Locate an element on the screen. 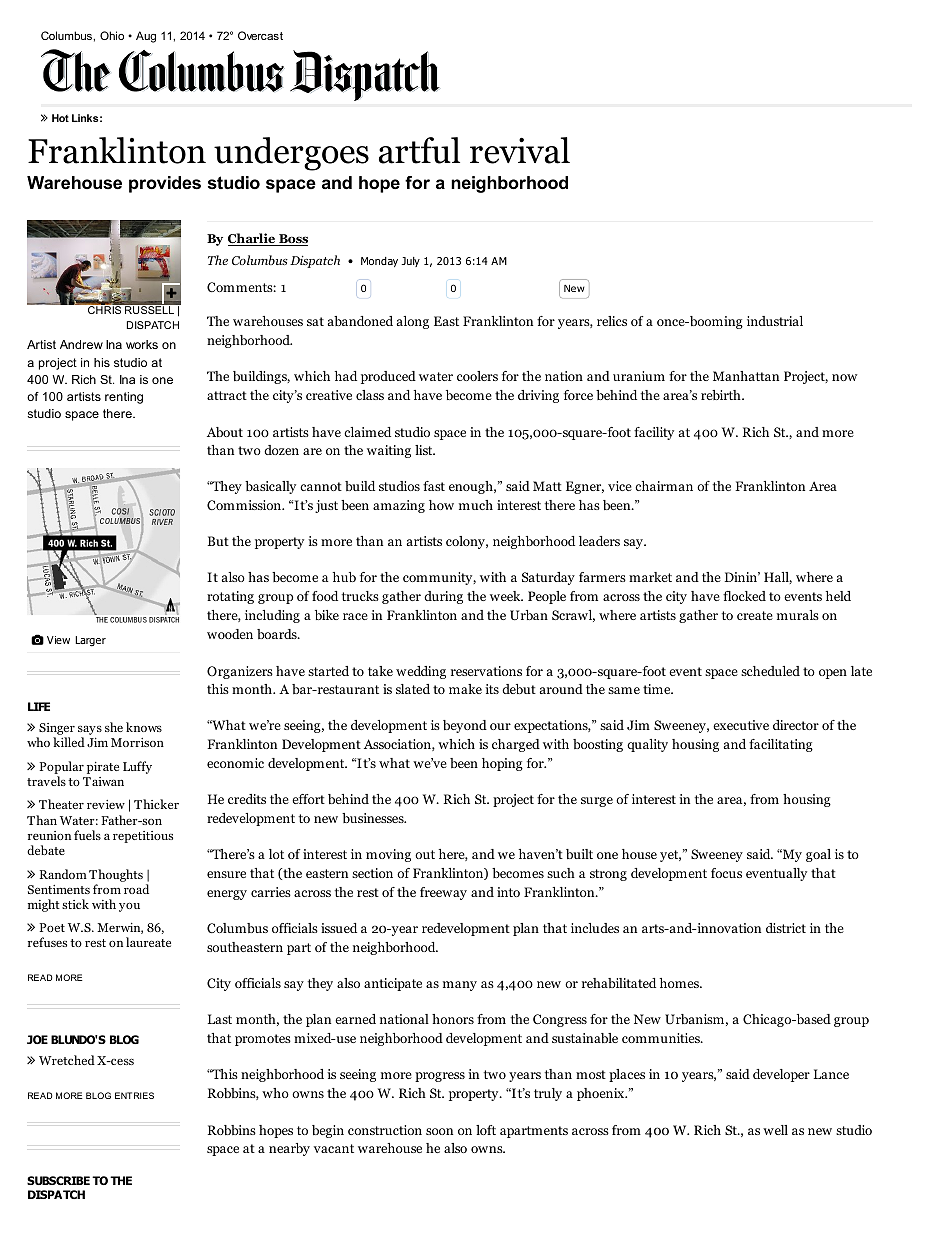 This screenshot has width=952, height=1233. well is located at coordinates (775, 1130).
